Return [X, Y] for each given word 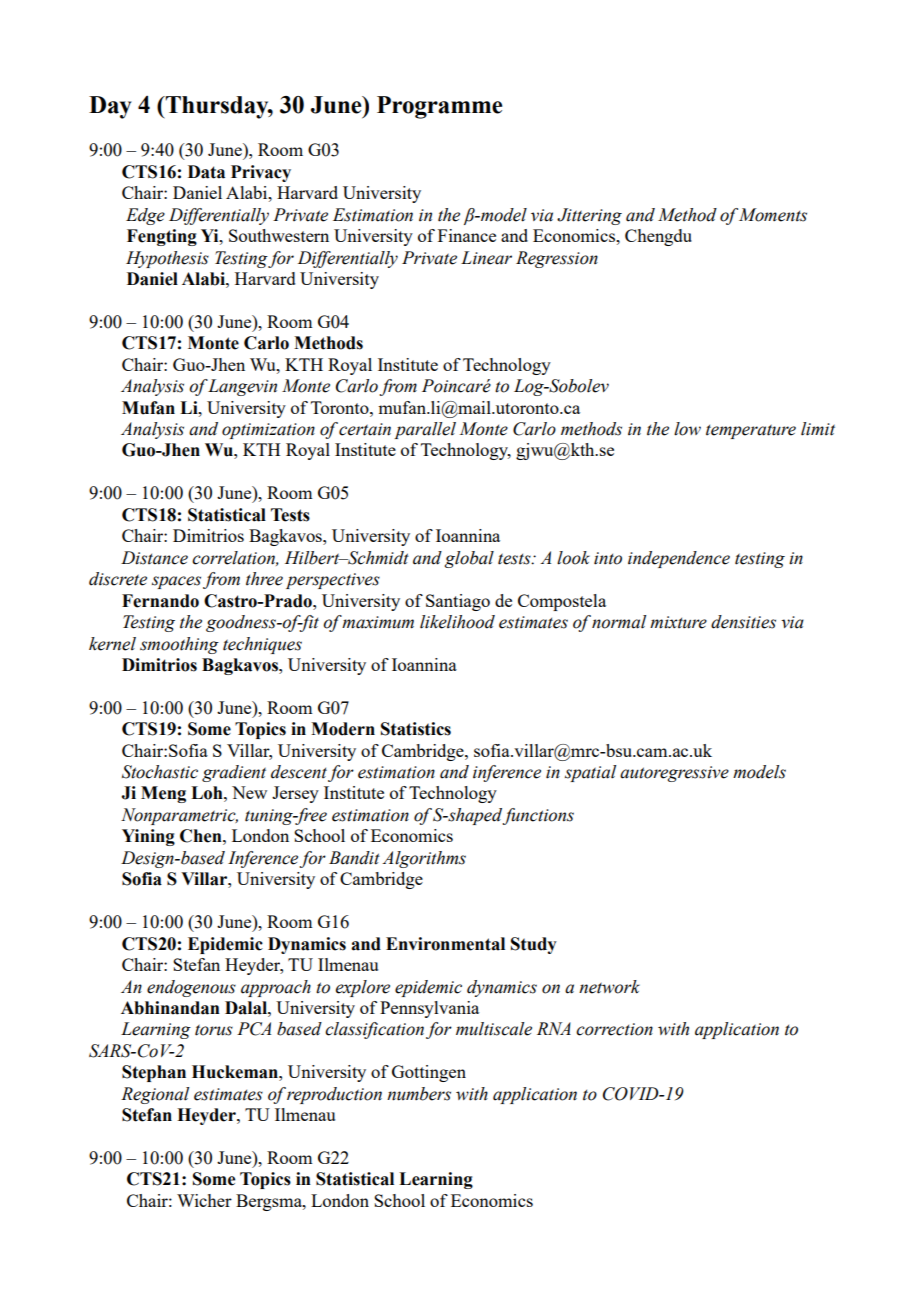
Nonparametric [179, 816]
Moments [773, 215]
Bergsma [270, 1202]
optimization [268, 431]
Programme [439, 107]
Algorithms [424, 859]
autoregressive [674, 774]
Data [206, 172]
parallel [425, 430]
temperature [751, 432]
